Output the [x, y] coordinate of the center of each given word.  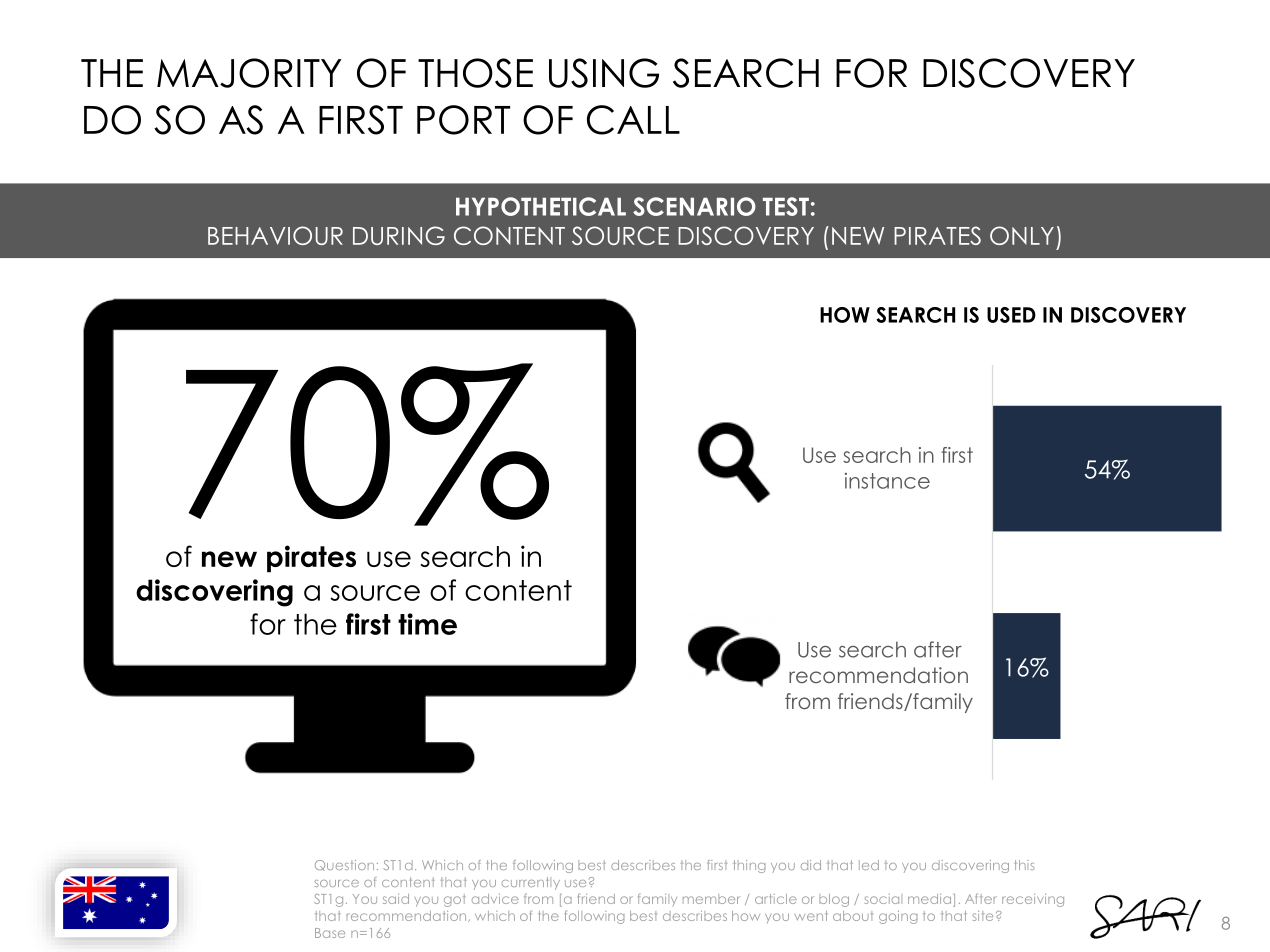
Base [330, 933]
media [929, 899]
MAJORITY [249, 73]
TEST [786, 206]
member [711, 899]
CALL [633, 120]
